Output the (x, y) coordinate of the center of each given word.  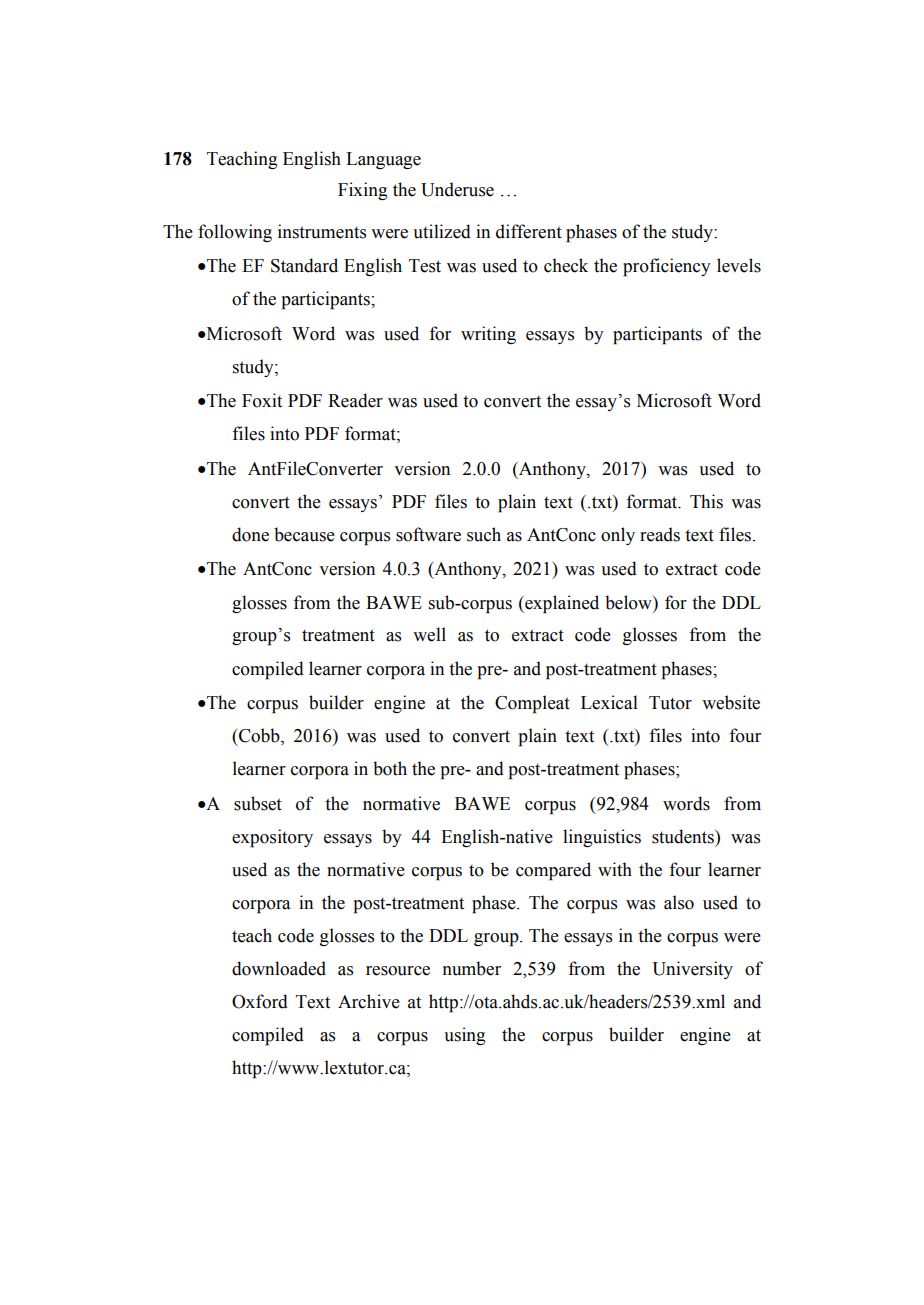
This (706, 501)
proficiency (667, 267)
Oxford (260, 1001)
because (304, 534)
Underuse (457, 189)
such (484, 534)
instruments (322, 231)
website (731, 702)
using (464, 1036)
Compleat (532, 704)
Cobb (259, 736)
